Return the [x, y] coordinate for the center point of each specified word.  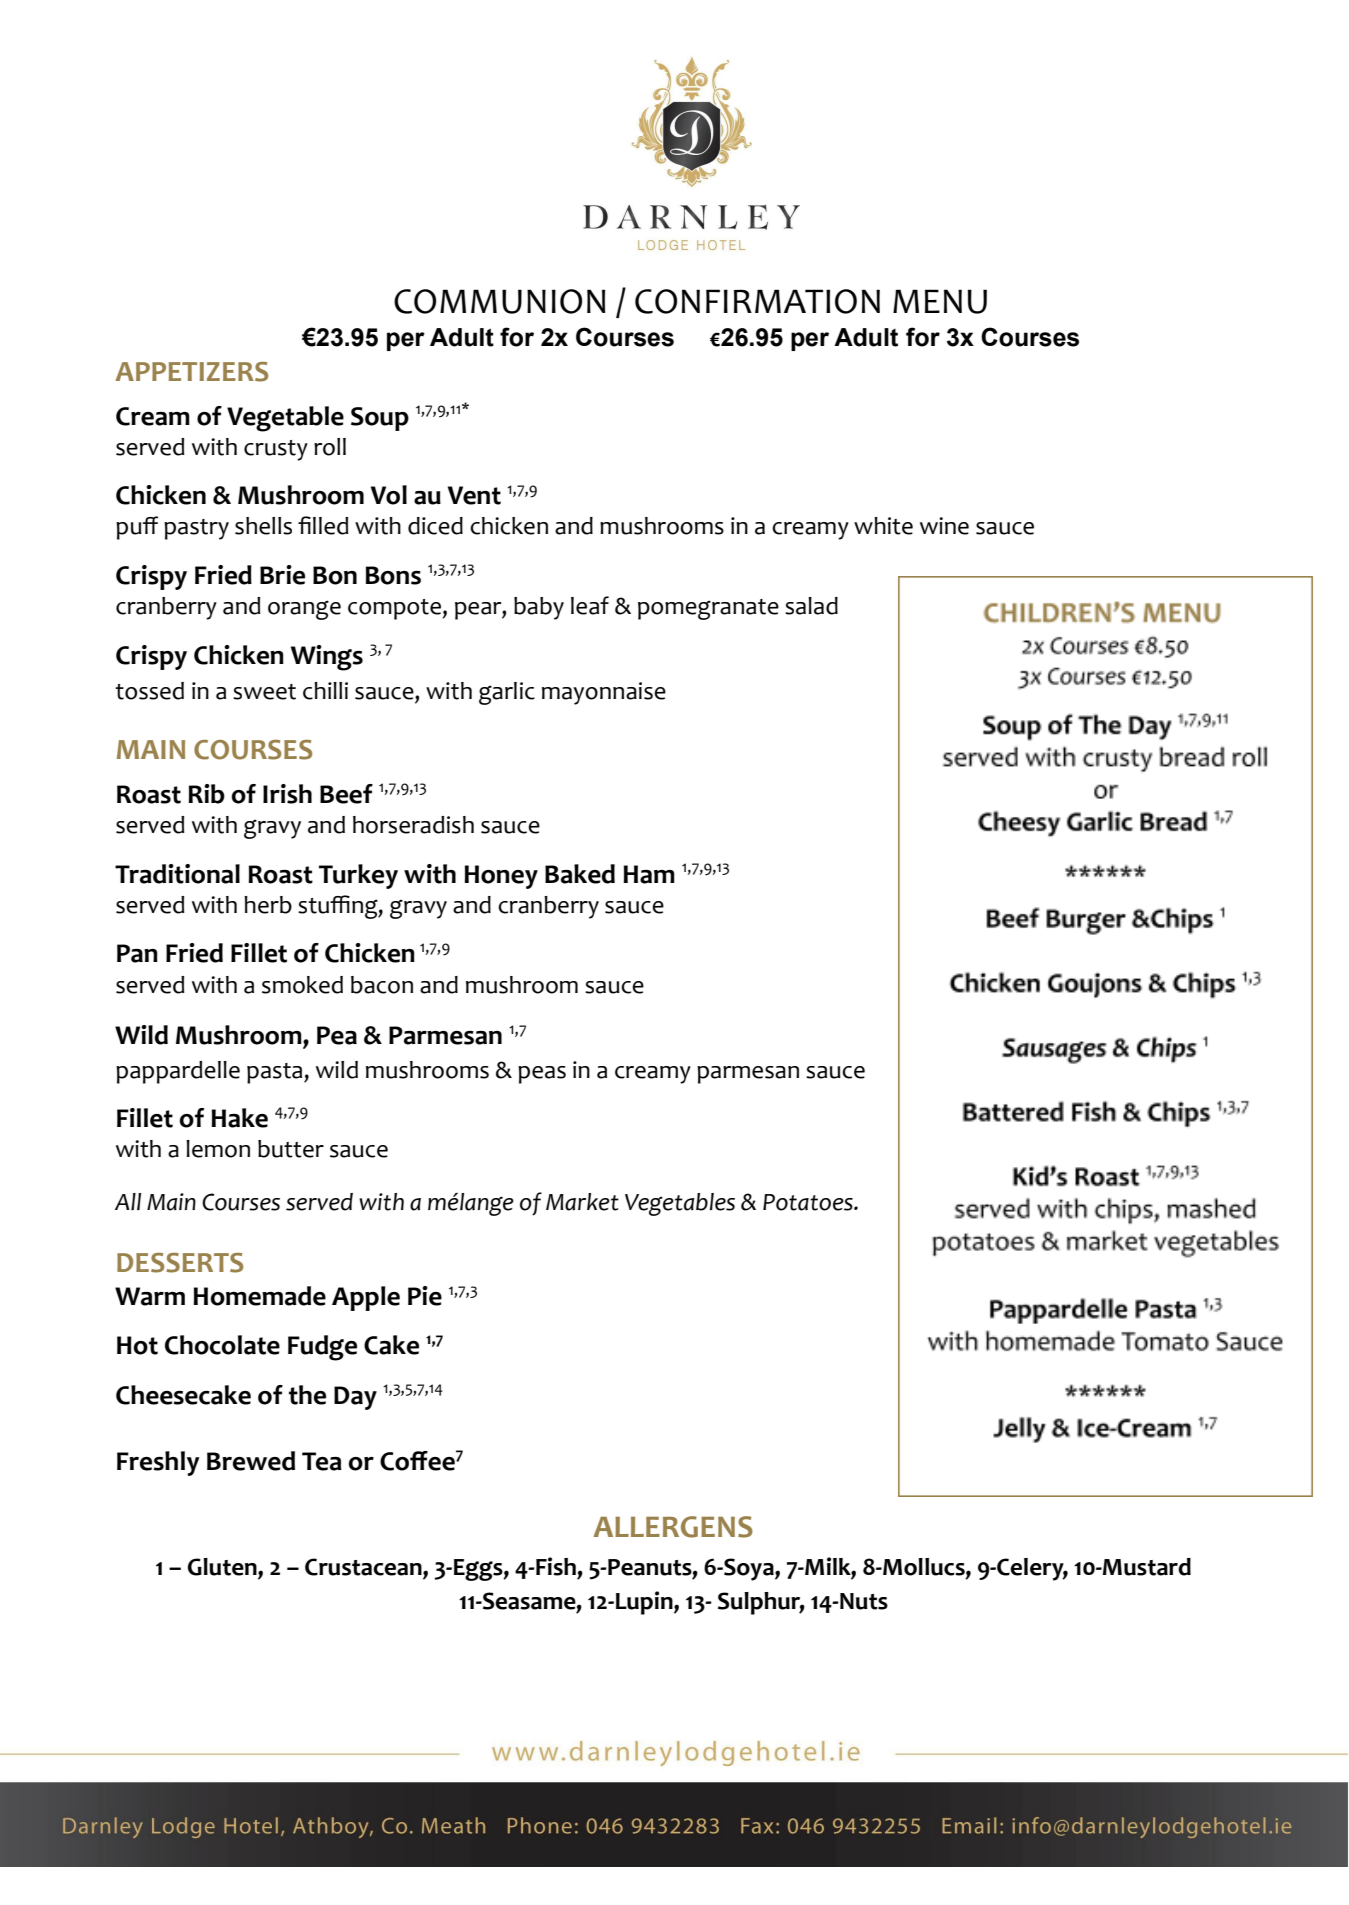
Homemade [259, 1296]
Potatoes [809, 1202]
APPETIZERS [191, 372]
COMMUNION [499, 301]
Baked [580, 874]
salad [811, 606]
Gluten [223, 1567]
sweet [264, 692]
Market [582, 1202]
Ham [649, 874]
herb [268, 905]
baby [539, 608]
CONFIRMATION [757, 301]
